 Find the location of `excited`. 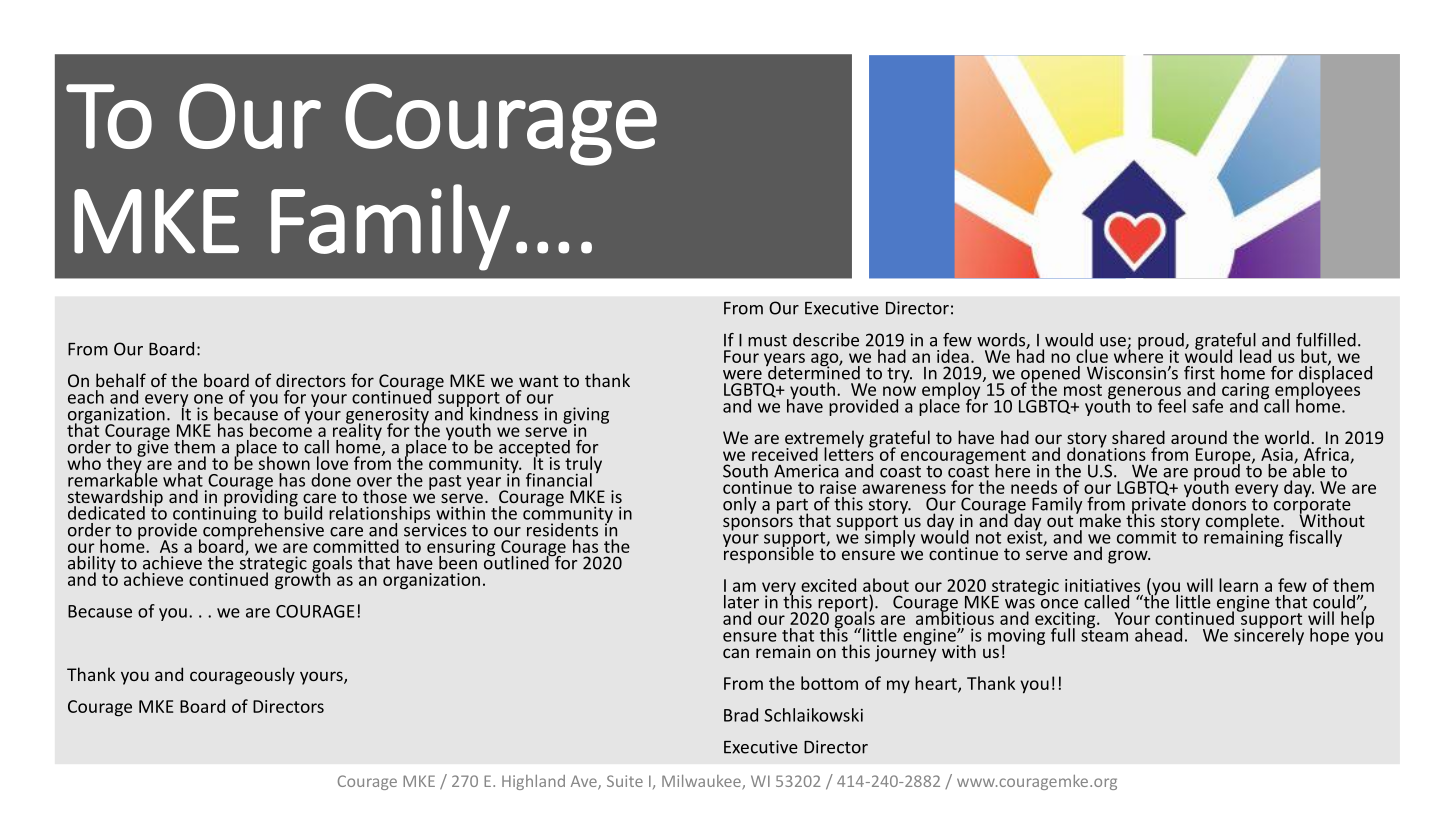

excited is located at coordinates (828, 585).
